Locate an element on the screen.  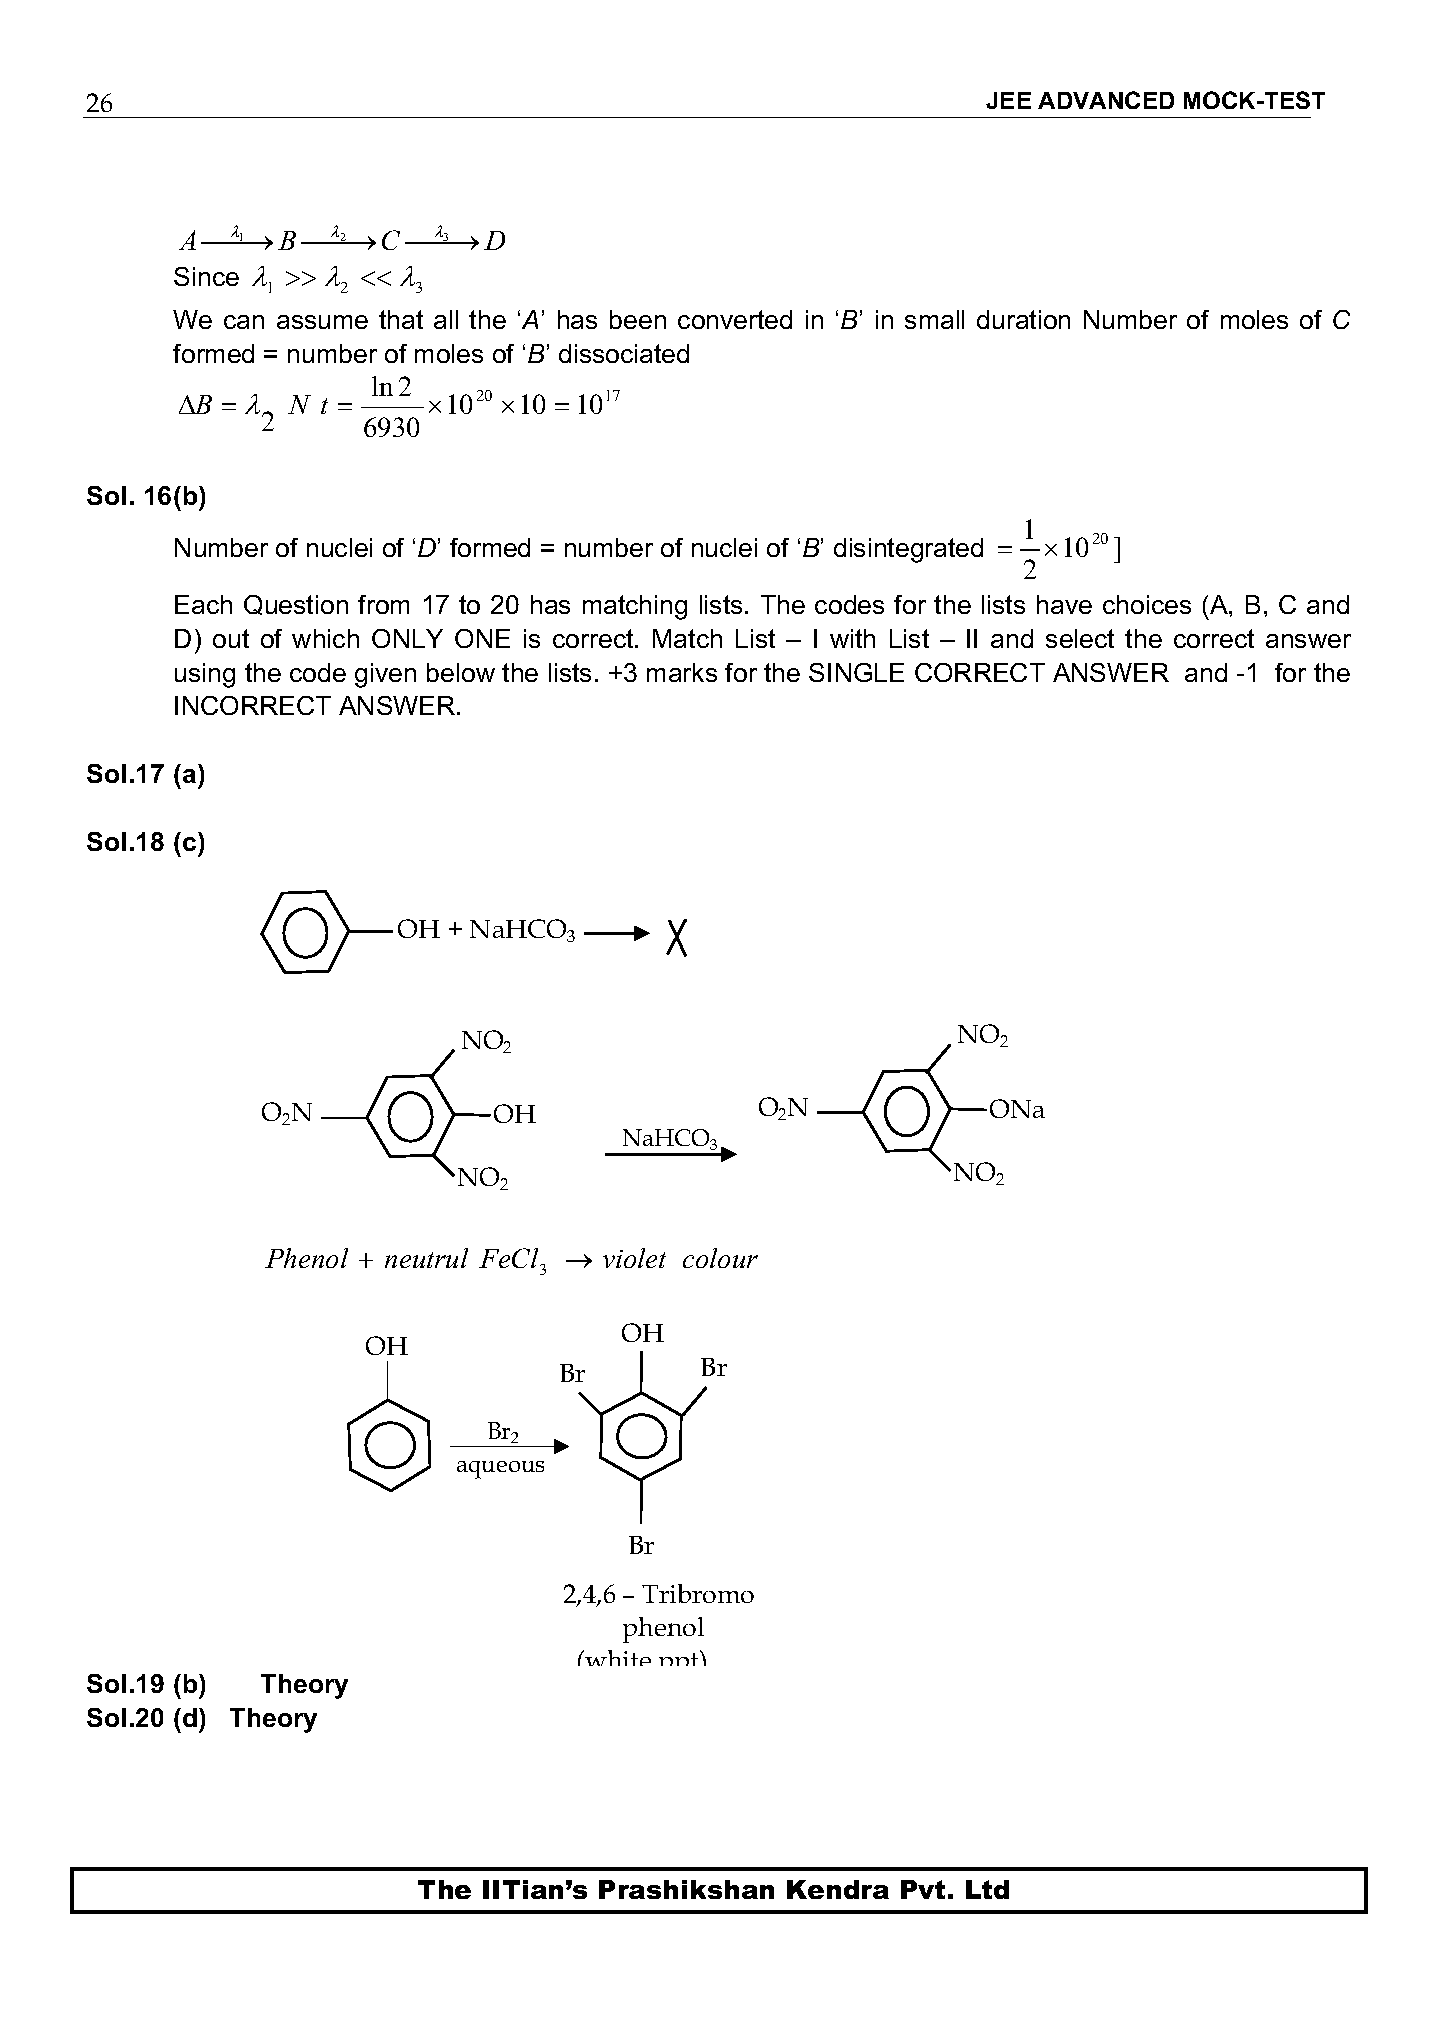
been is located at coordinates (638, 319).
